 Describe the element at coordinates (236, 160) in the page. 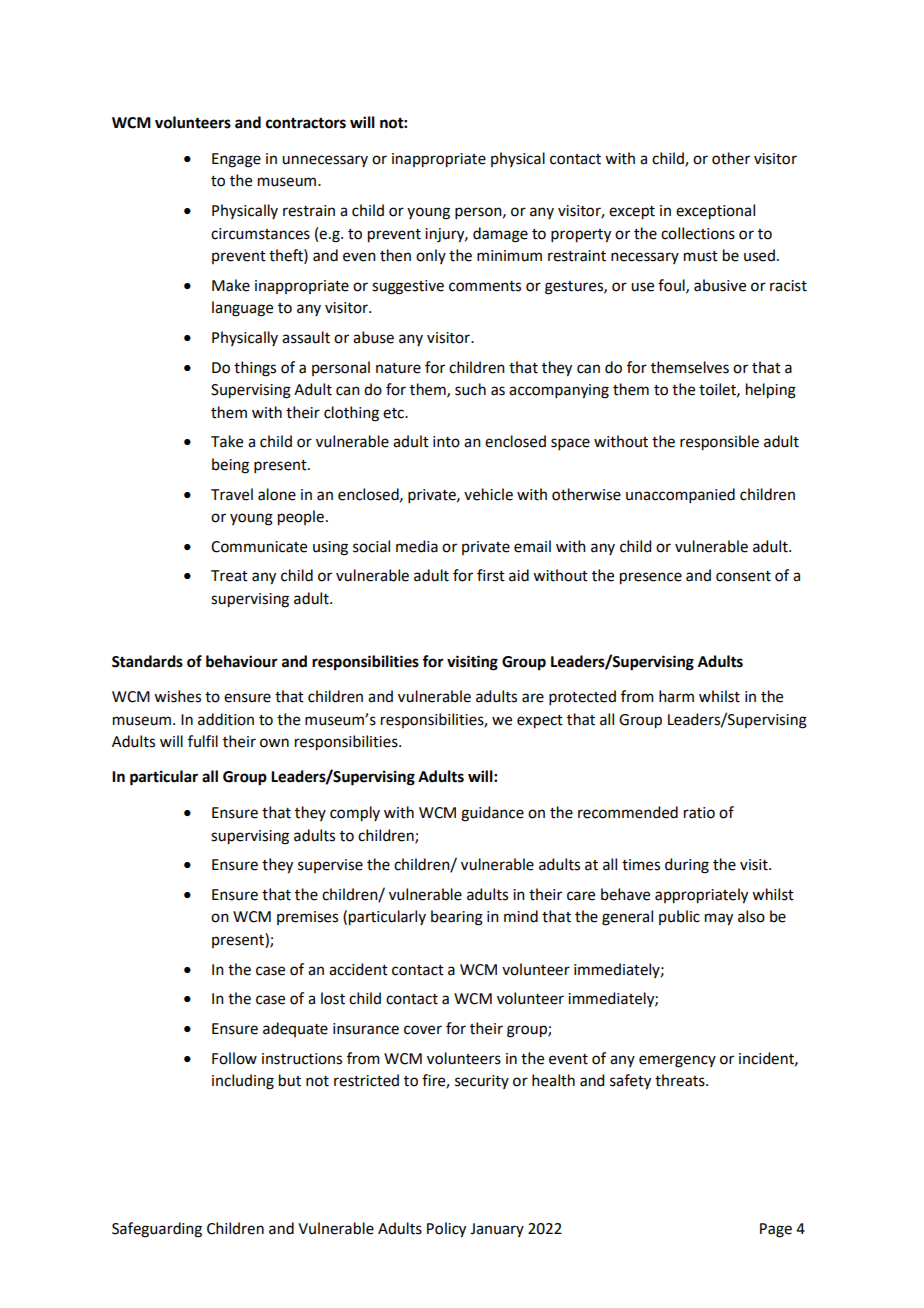

I see `Engage` at that location.
